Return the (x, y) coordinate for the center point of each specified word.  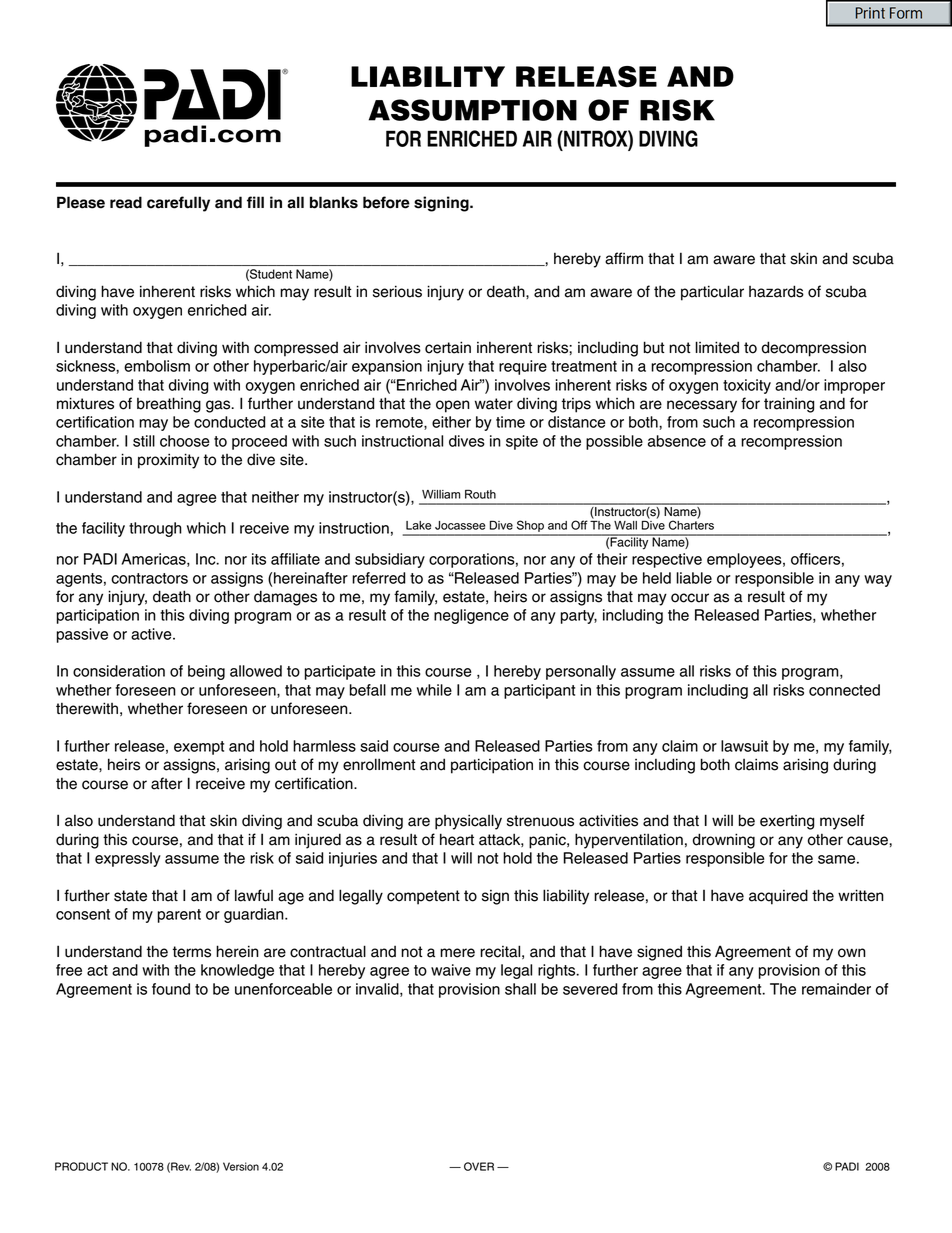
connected (844, 690)
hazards (776, 291)
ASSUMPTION (473, 110)
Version (241, 1166)
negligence (471, 616)
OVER (479, 1166)
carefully (178, 204)
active (152, 634)
